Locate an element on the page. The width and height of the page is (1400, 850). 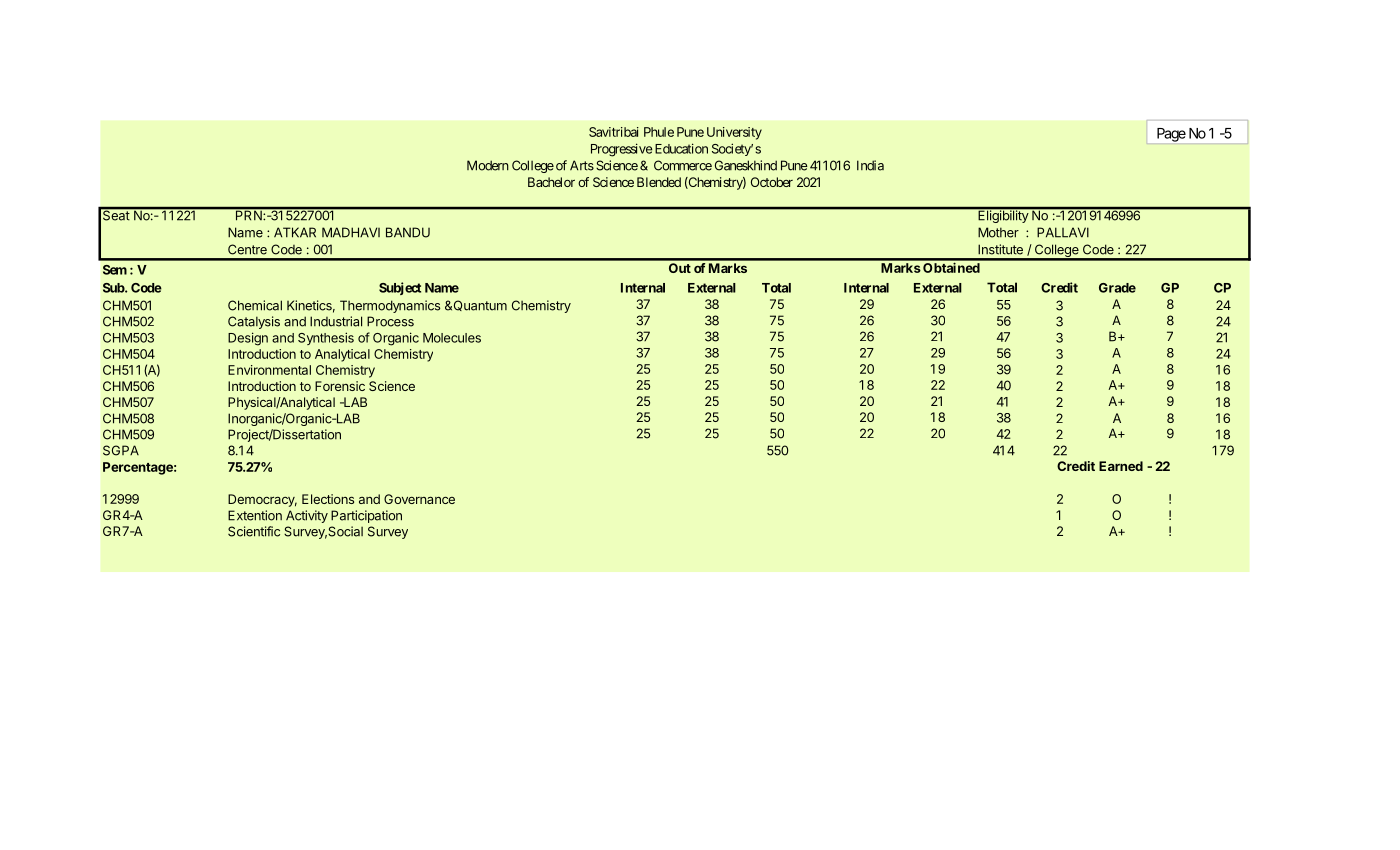
Progressive is located at coordinates (621, 150).
